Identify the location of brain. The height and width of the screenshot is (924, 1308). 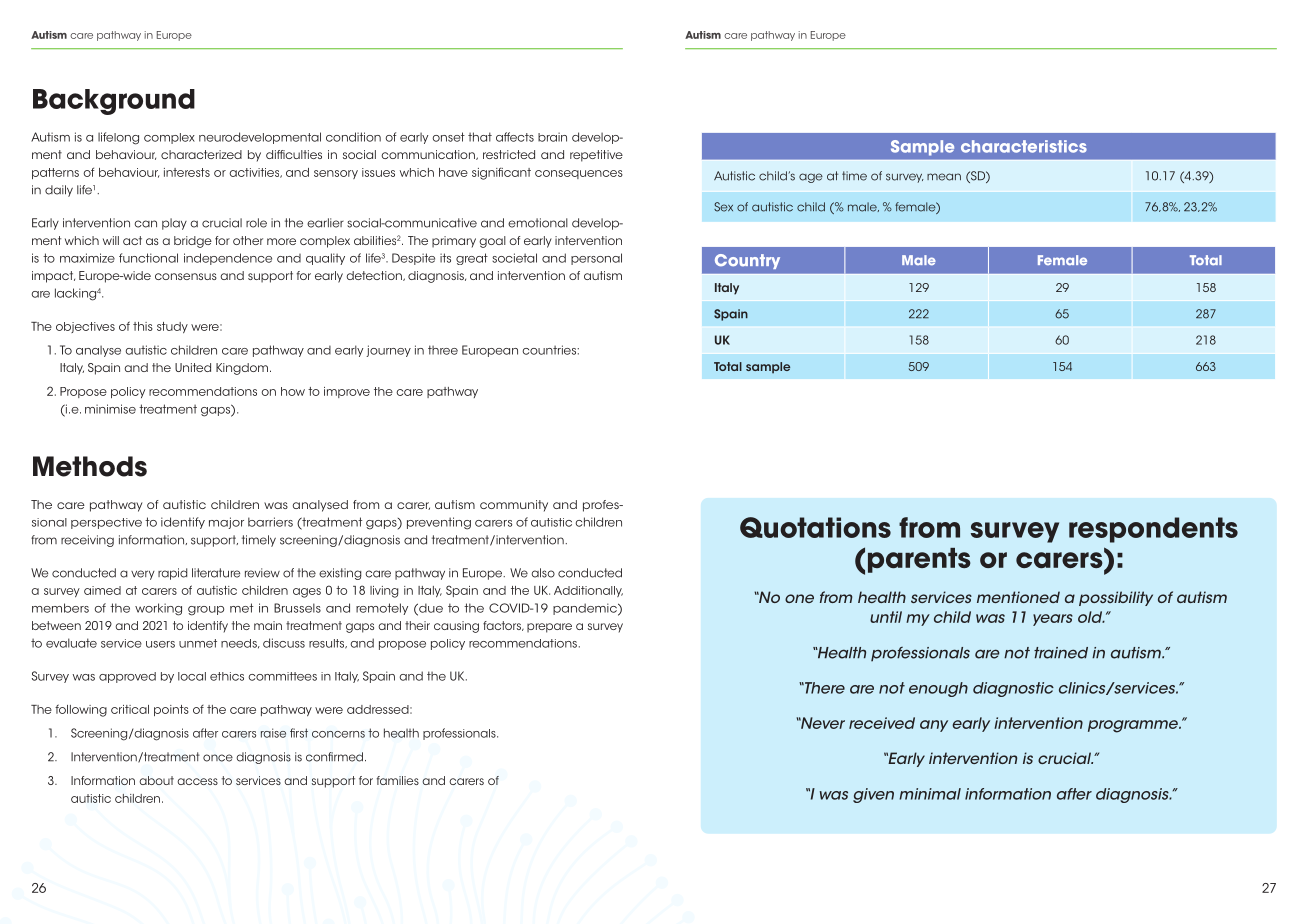
(552, 137).
